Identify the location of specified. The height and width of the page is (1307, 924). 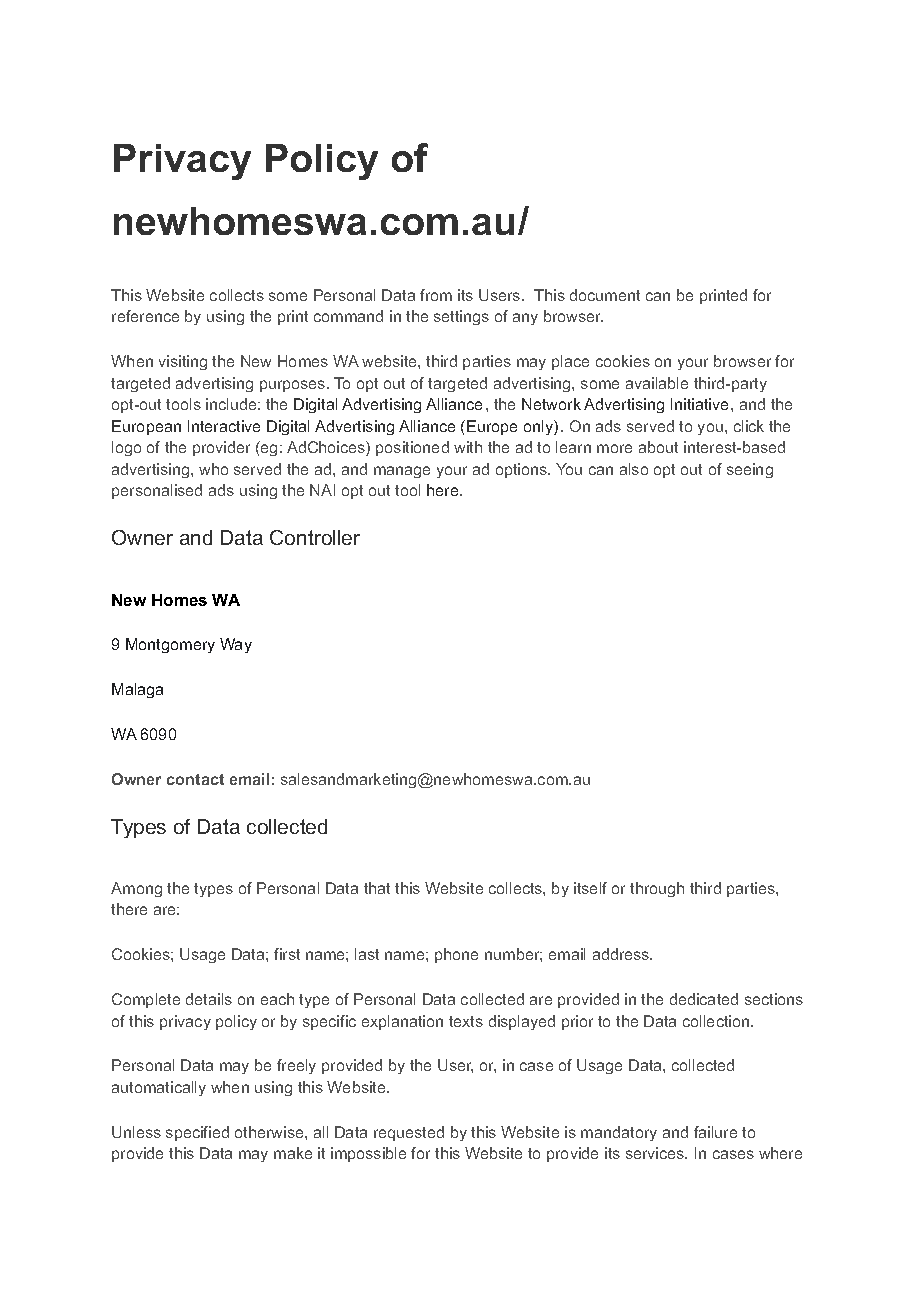
(197, 1133).
